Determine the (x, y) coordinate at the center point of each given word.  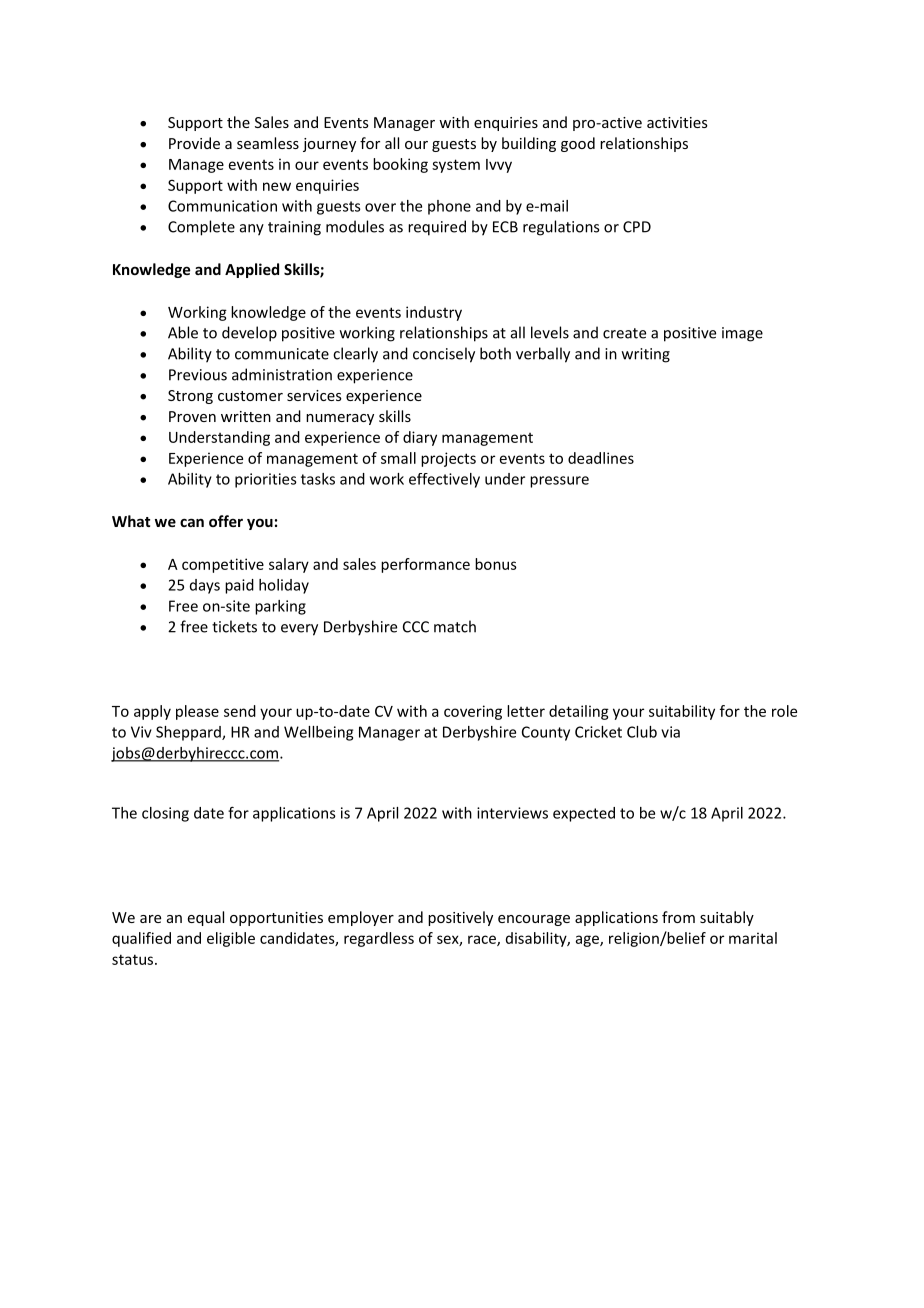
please (197, 712)
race (483, 940)
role (784, 711)
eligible (231, 939)
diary (420, 438)
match (455, 626)
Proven (192, 416)
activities (677, 122)
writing (646, 355)
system (456, 166)
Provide (194, 143)
